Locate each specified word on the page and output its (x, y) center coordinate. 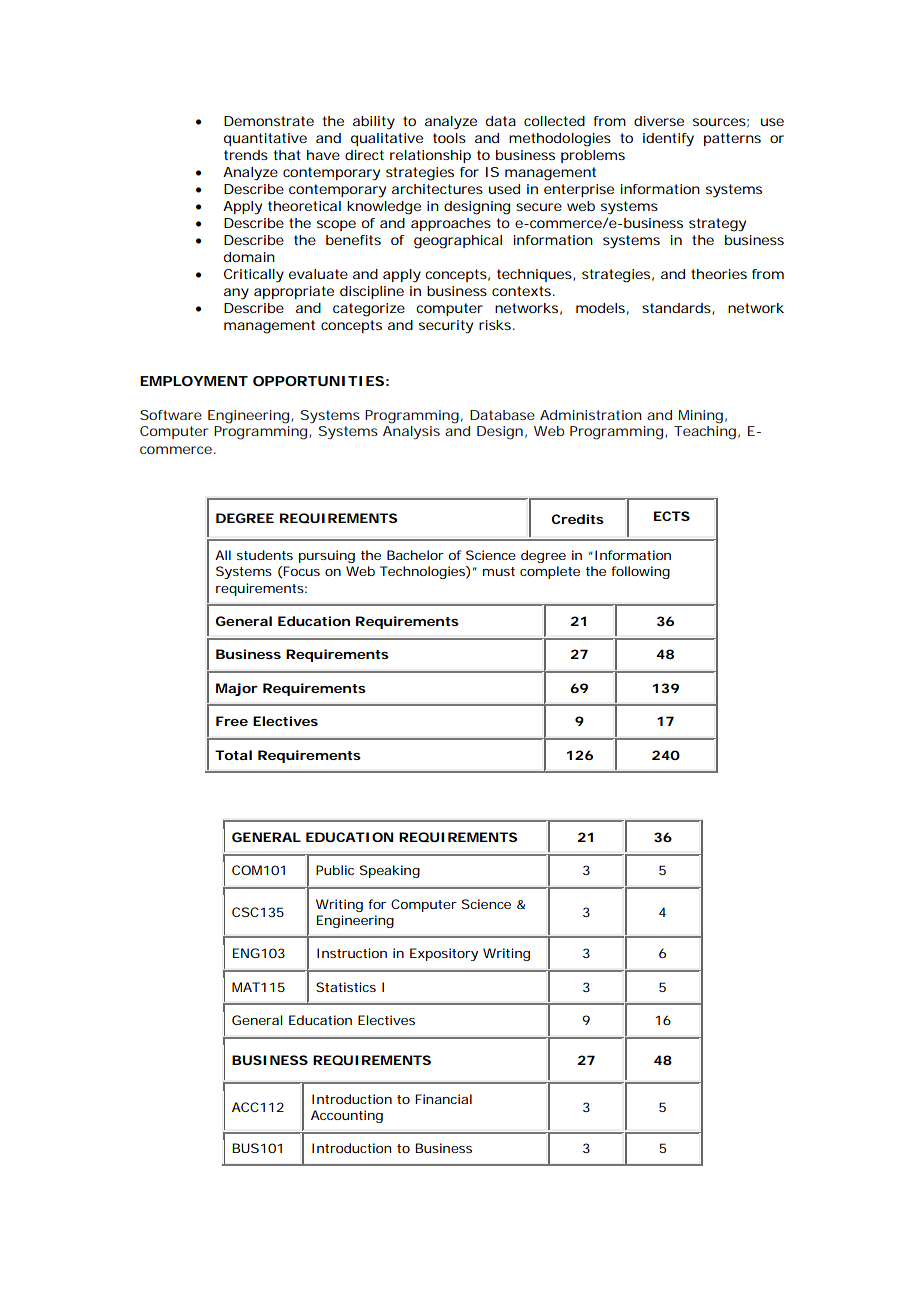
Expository (444, 954)
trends (246, 155)
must (499, 571)
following (640, 572)
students (265, 555)
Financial (443, 1099)
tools (449, 138)
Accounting (347, 1116)
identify (668, 140)
